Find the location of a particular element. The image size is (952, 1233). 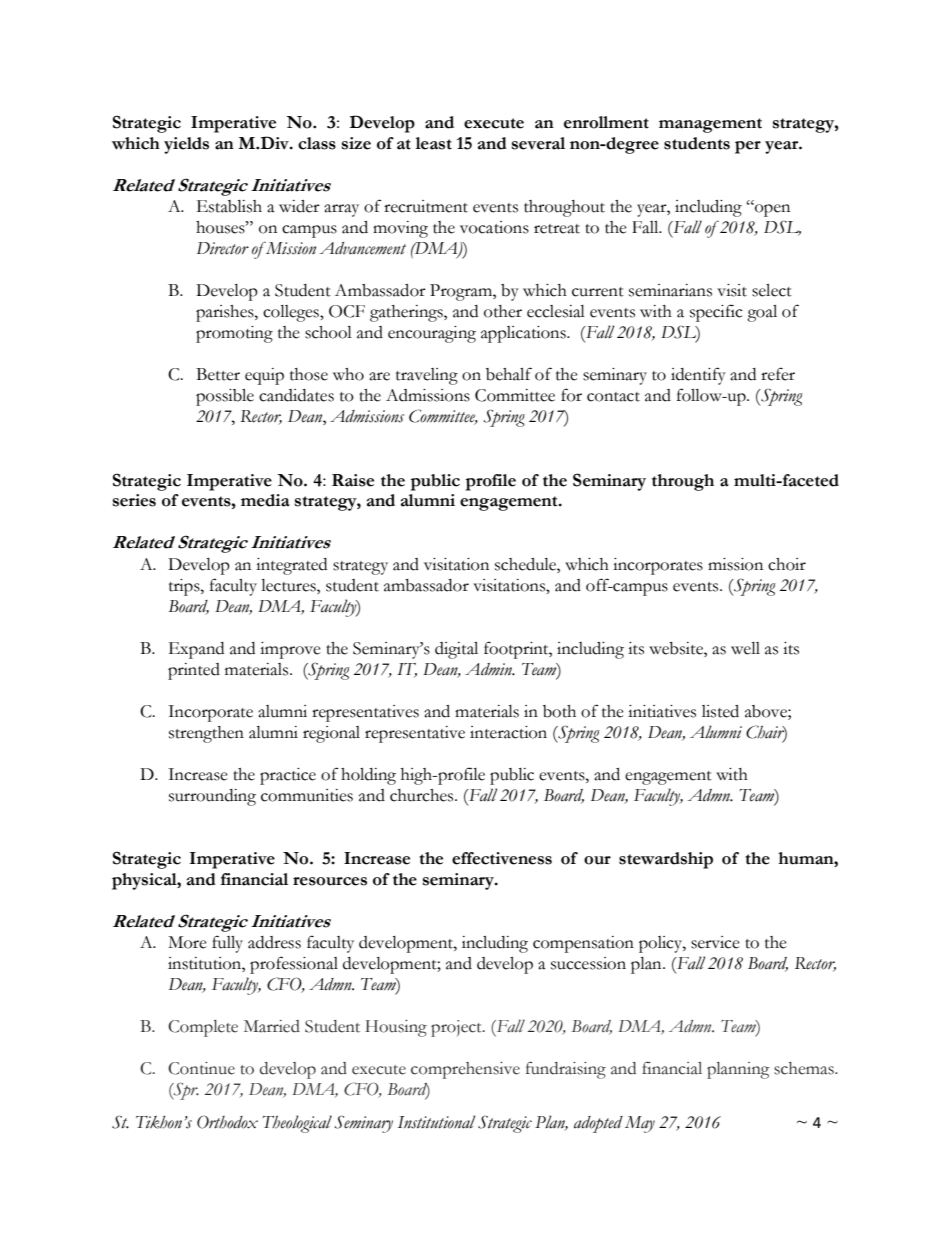

encouraging is located at coordinates (432, 334).
